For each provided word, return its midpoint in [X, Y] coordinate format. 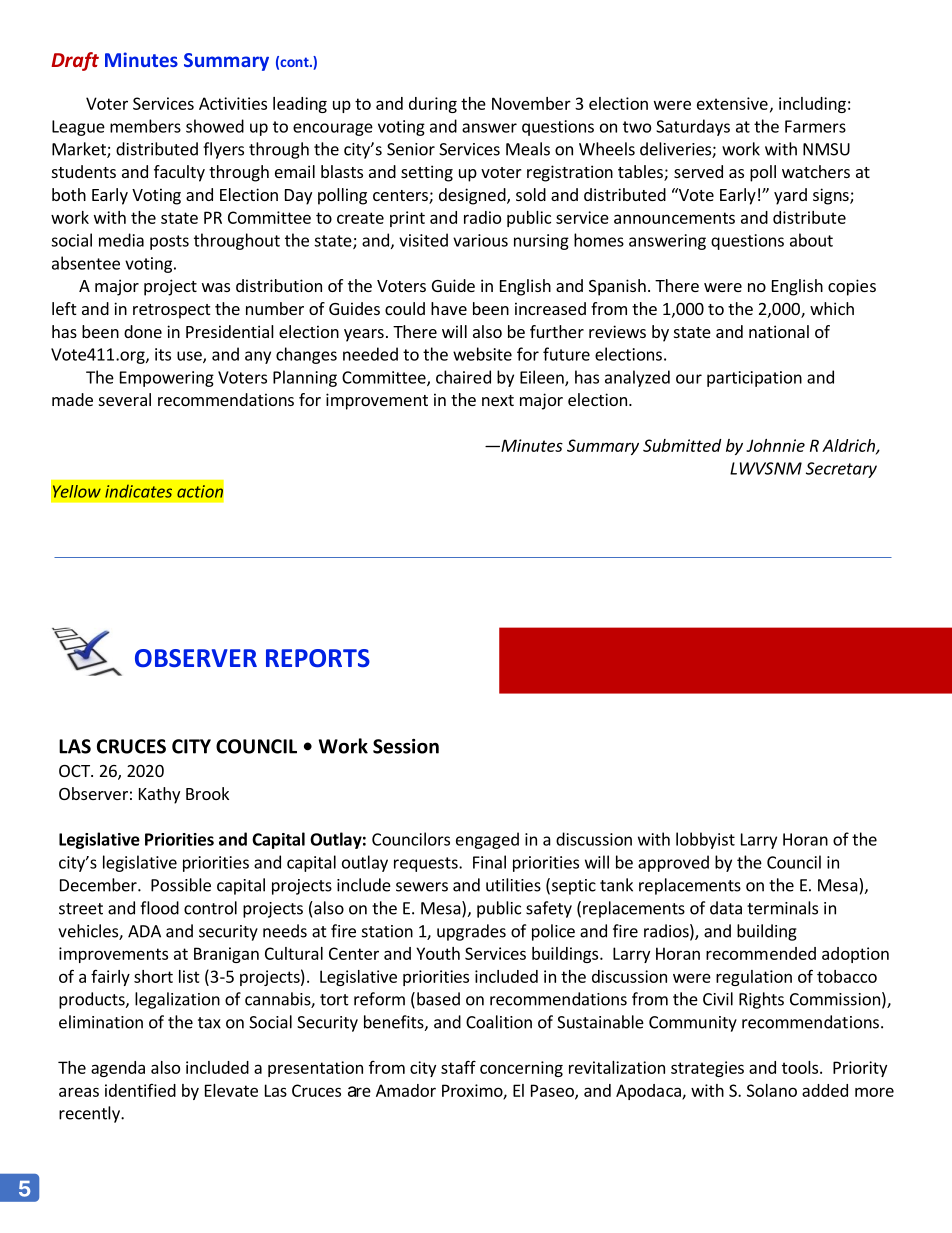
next [498, 400]
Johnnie [775, 445]
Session [406, 746]
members [145, 126]
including [812, 105]
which [832, 308]
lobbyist [705, 840]
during [433, 105]
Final [489, 862]
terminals [782, 908]
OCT [75, 771]
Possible [181, 885]
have [449, 308]
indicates [138, 491]
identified [140, 1090]
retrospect [171, 311]
